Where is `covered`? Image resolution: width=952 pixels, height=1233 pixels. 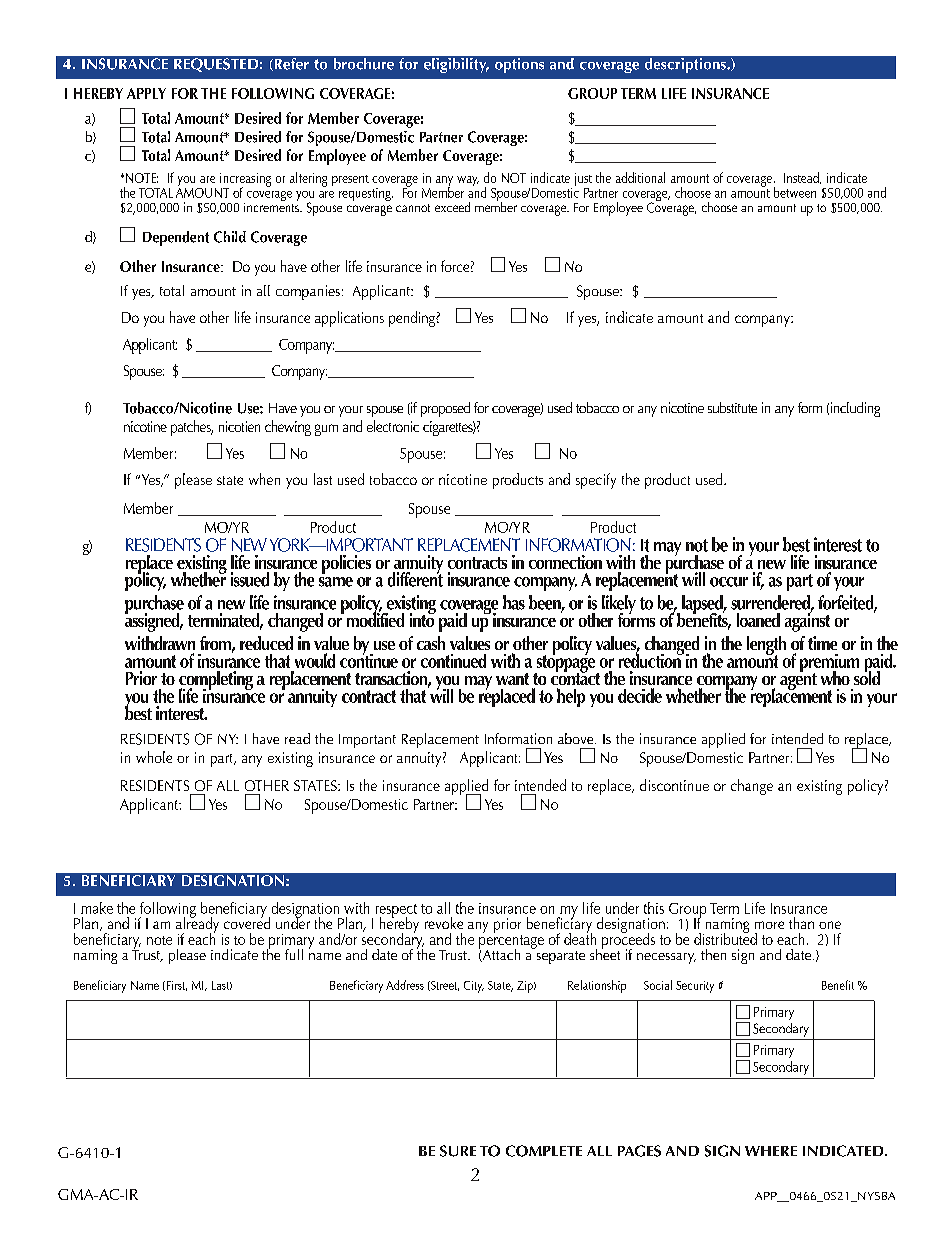
covered is located at coordinates (247, 922).
